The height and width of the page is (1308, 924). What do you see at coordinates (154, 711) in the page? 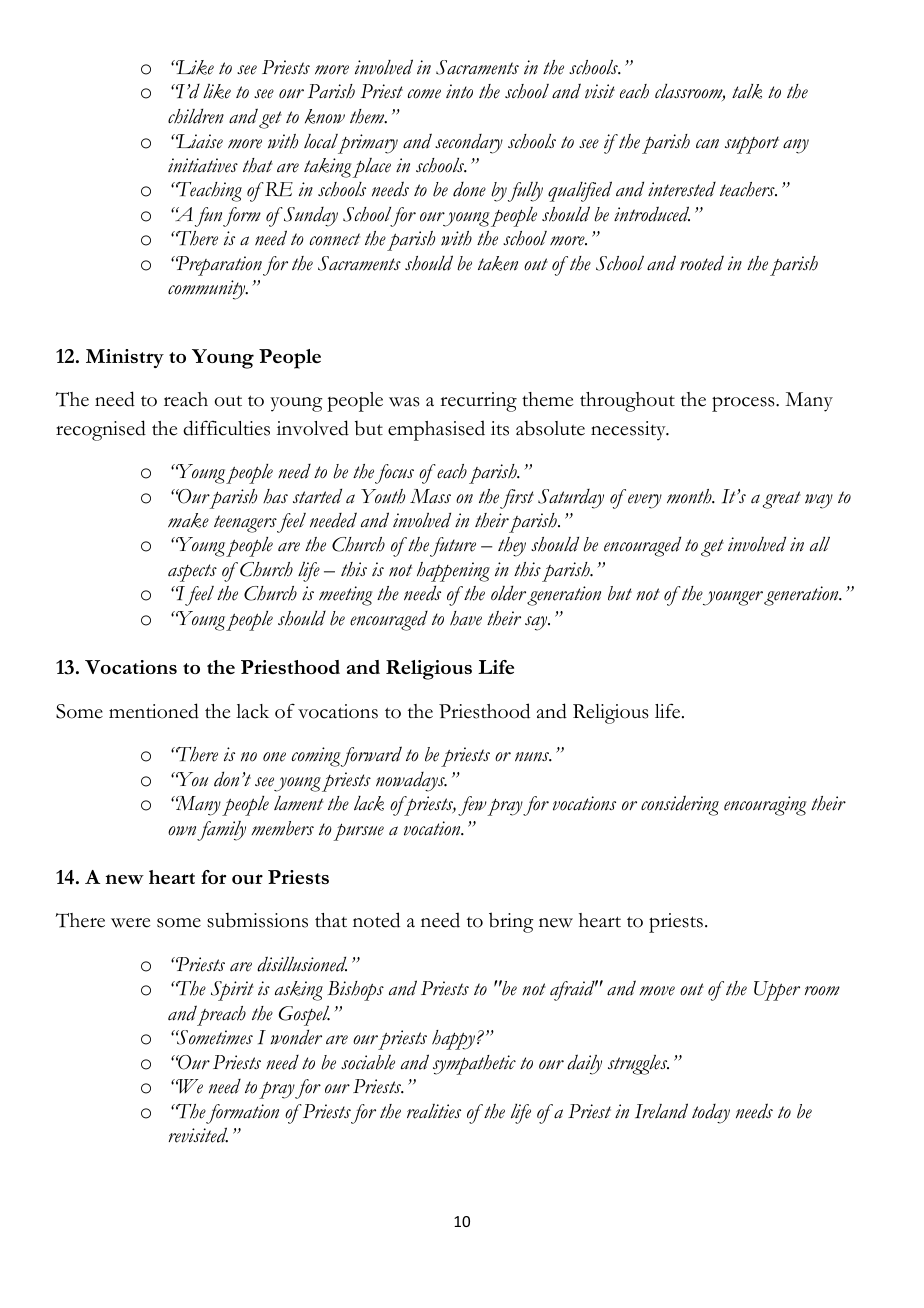
I see `mentioned` at bounding box center [154, 711].
